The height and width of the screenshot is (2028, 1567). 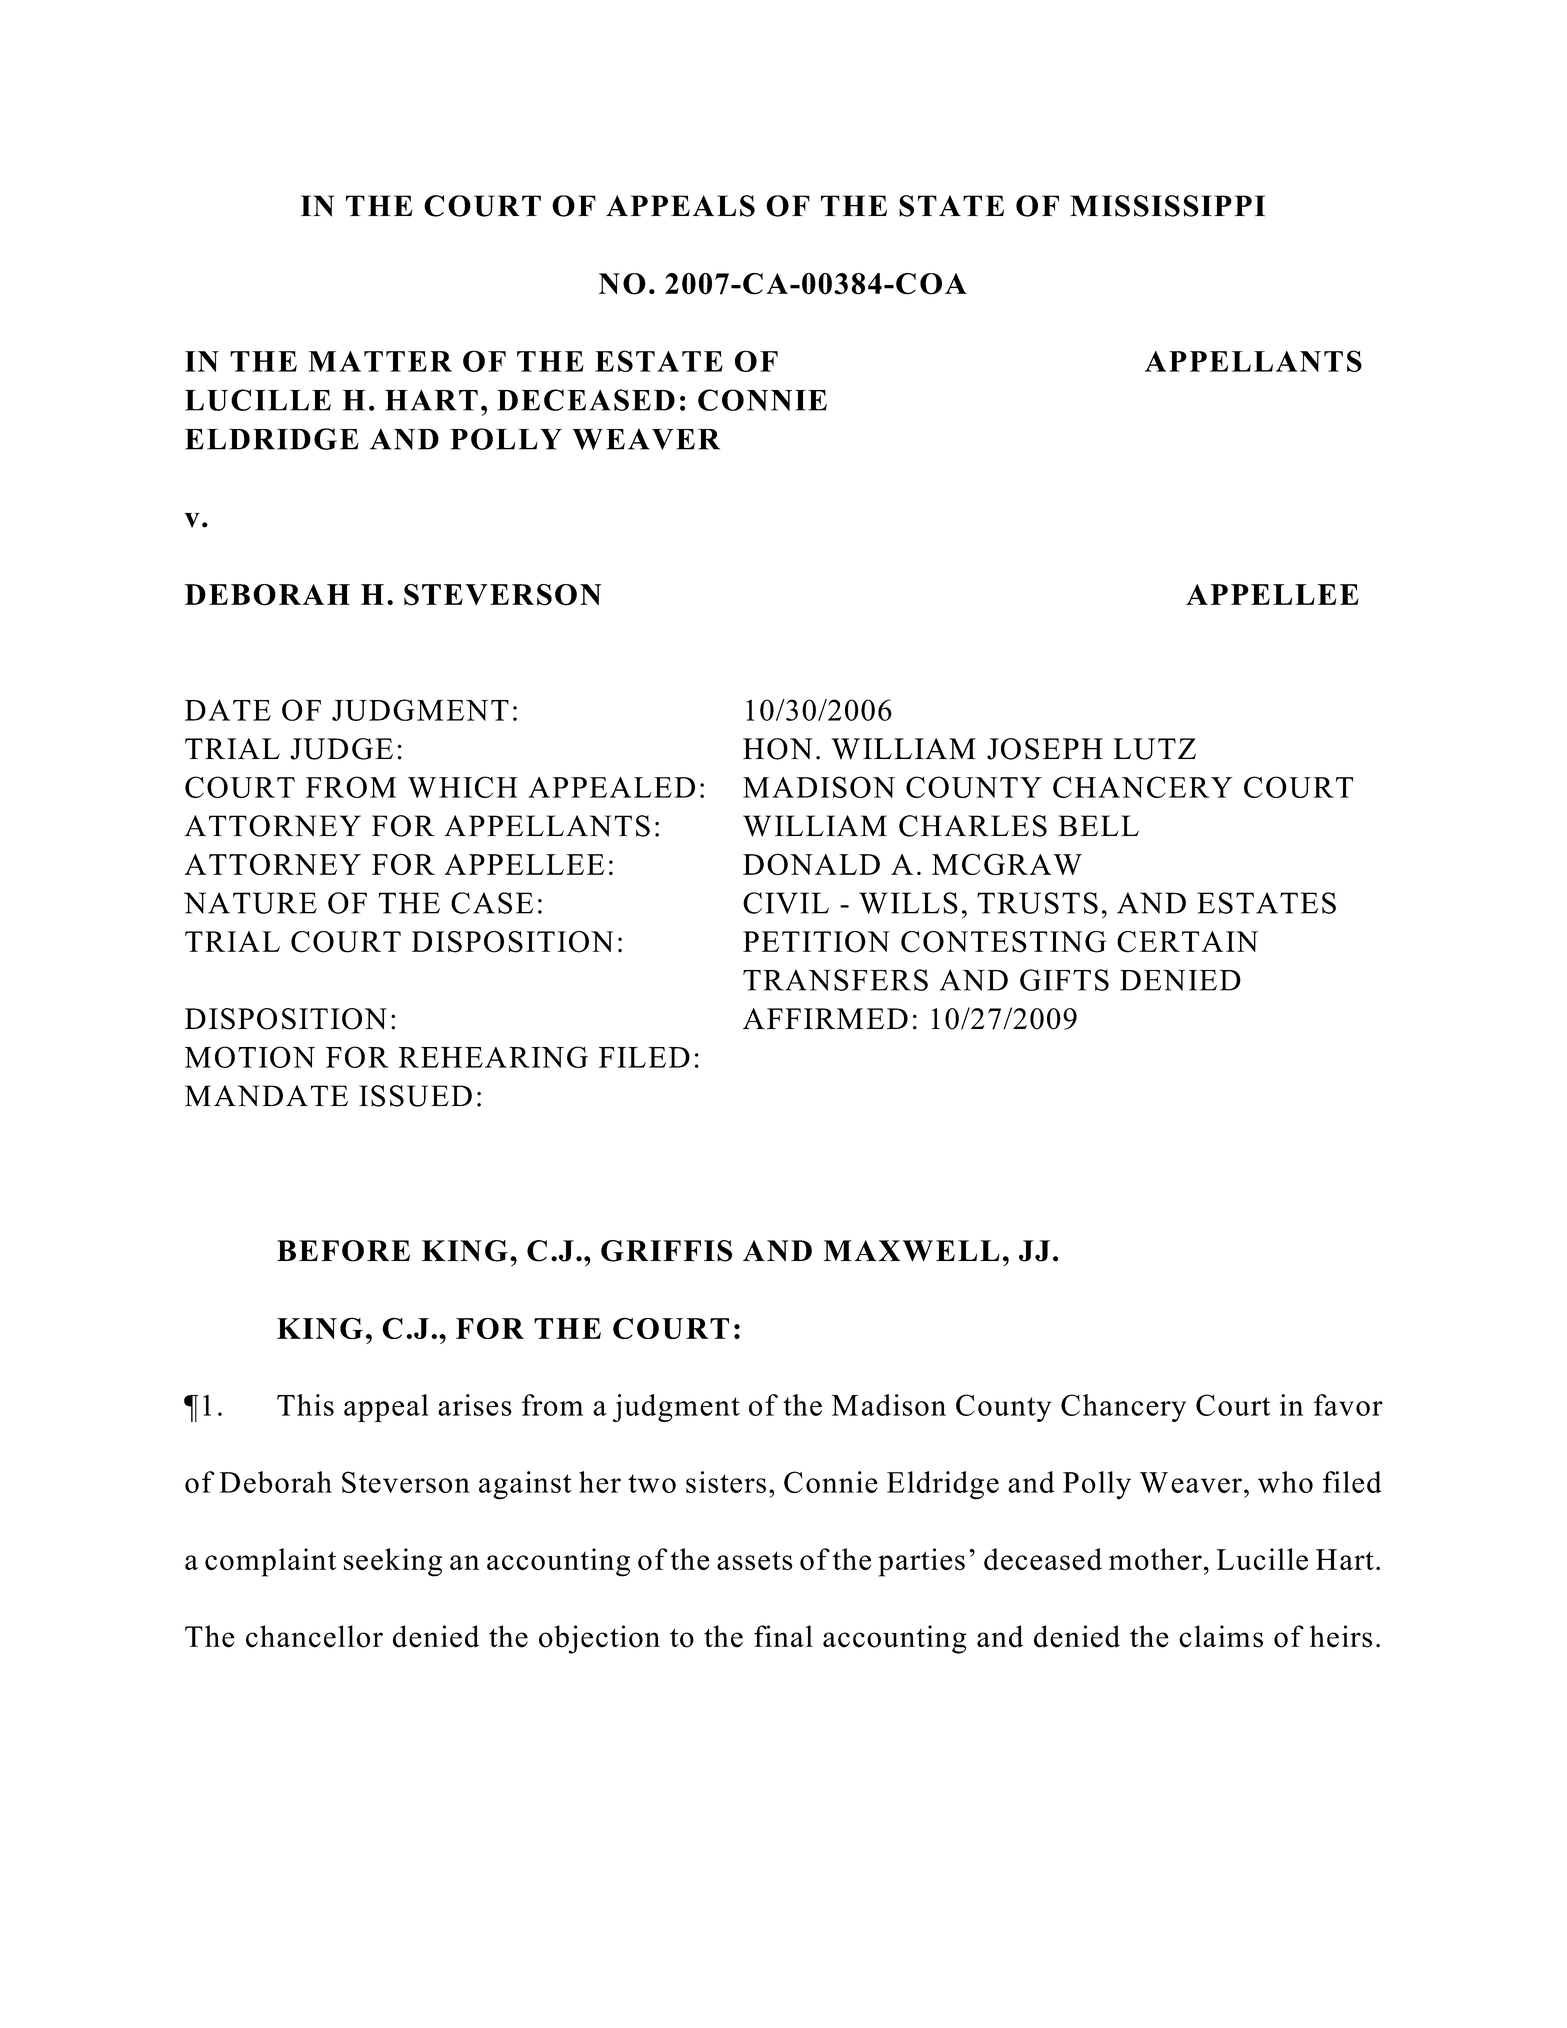 What do you see at coordinates (380, 361) in the screenshot?
I see `MATTER` at bounding box center [380, 361].
